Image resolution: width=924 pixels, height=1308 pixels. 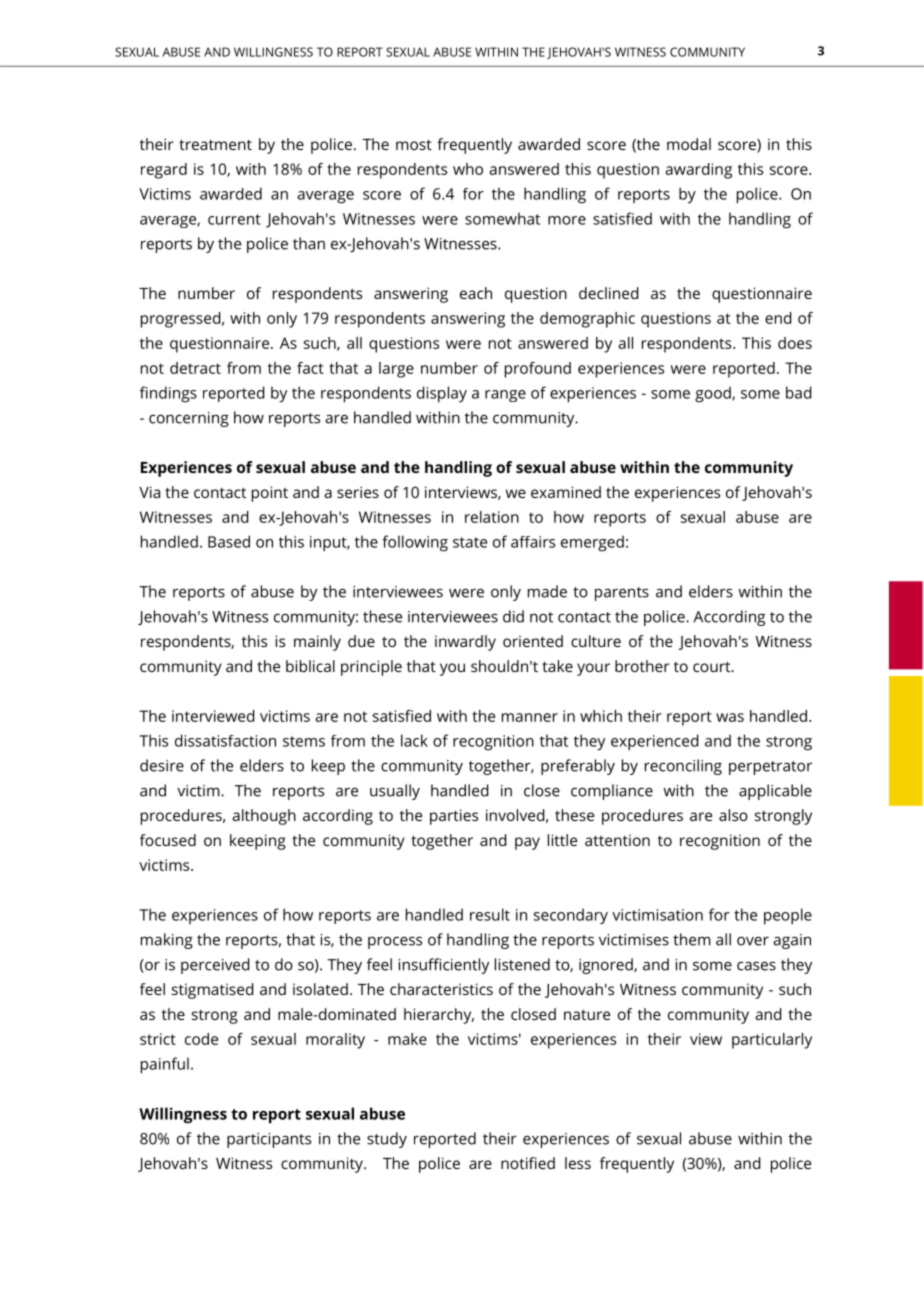 I want to click on participants, so click(x=269, y=1140).
